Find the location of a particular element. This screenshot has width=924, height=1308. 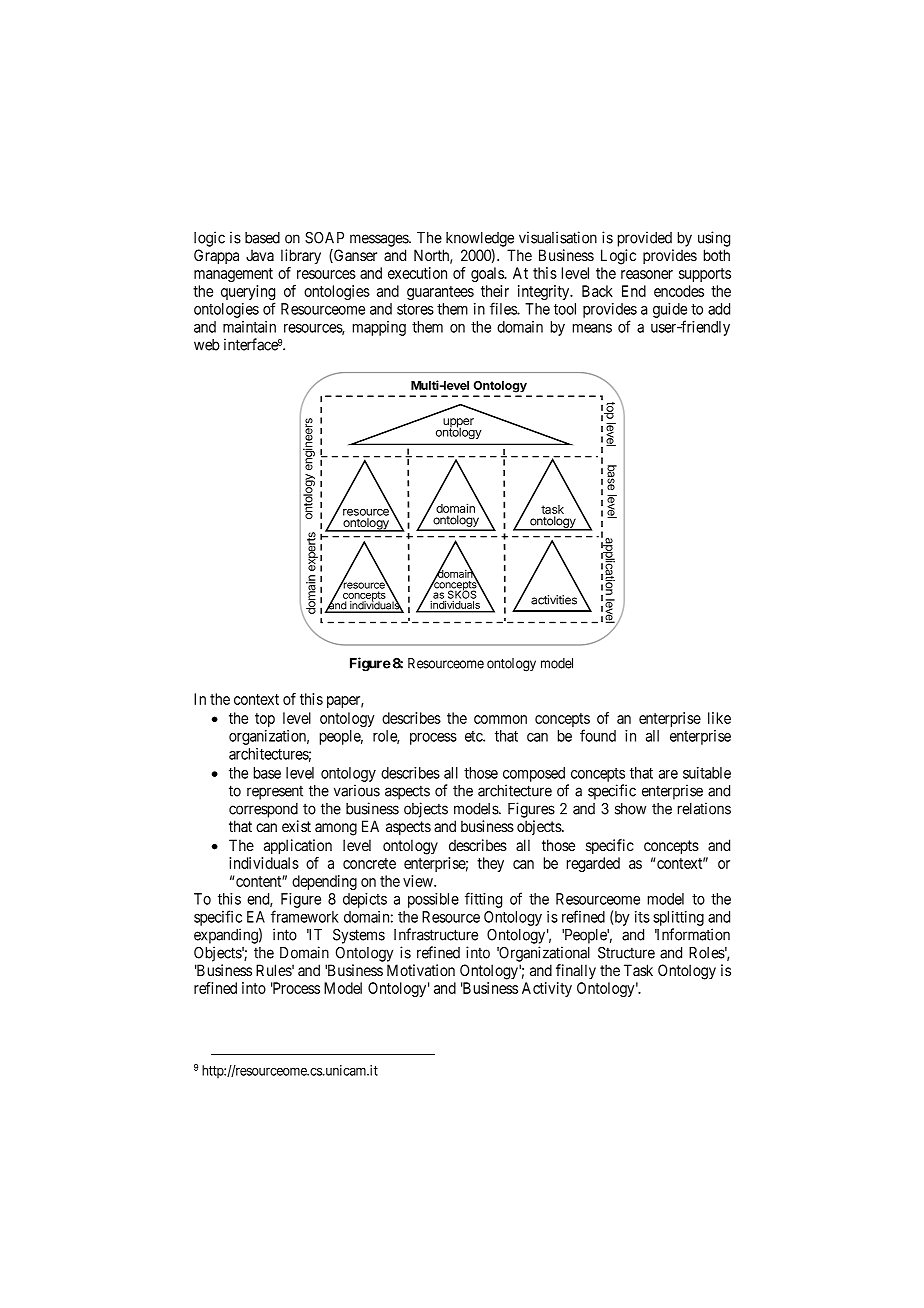

web is located at coordinates (207, 345).
